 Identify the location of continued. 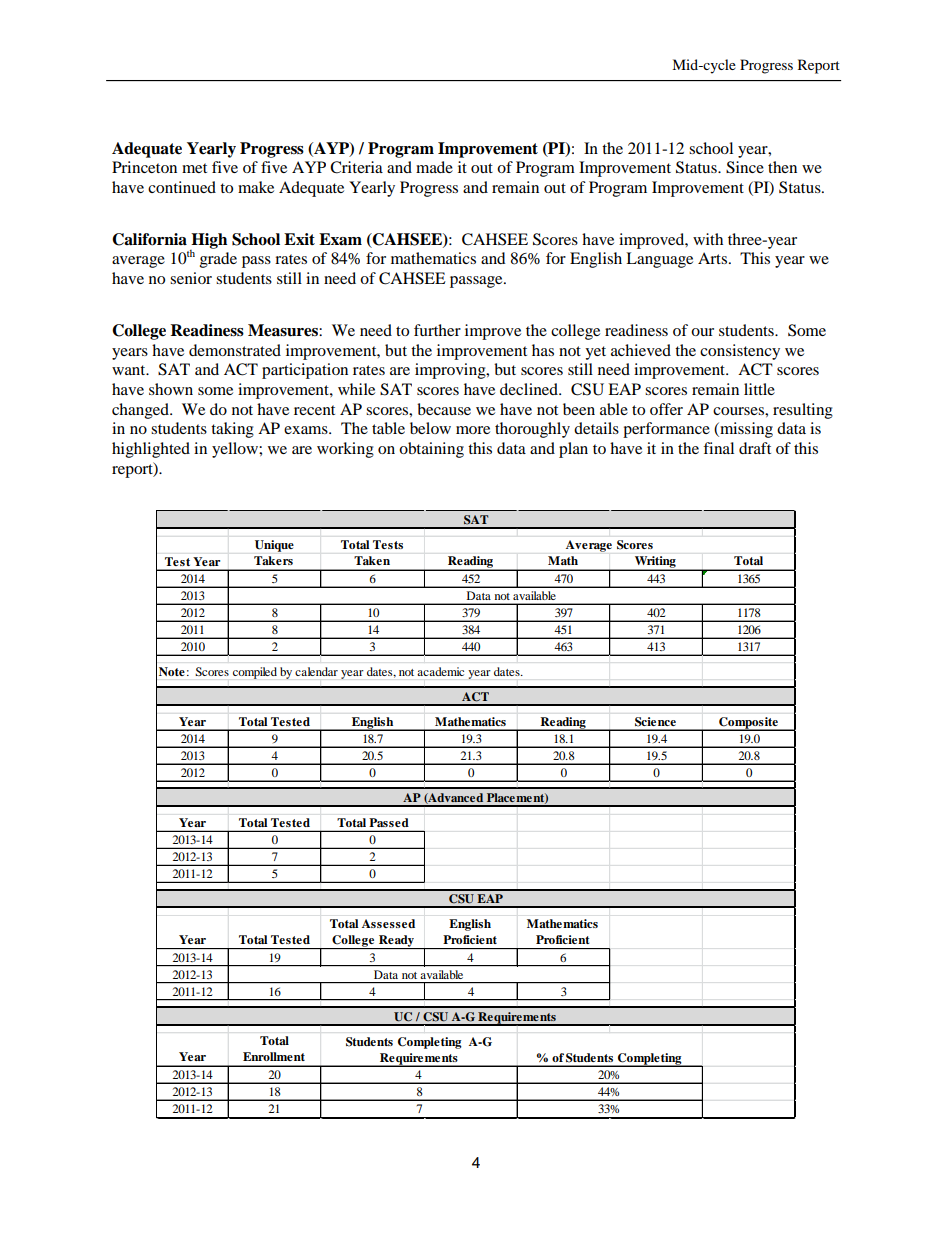
(182, 187).
